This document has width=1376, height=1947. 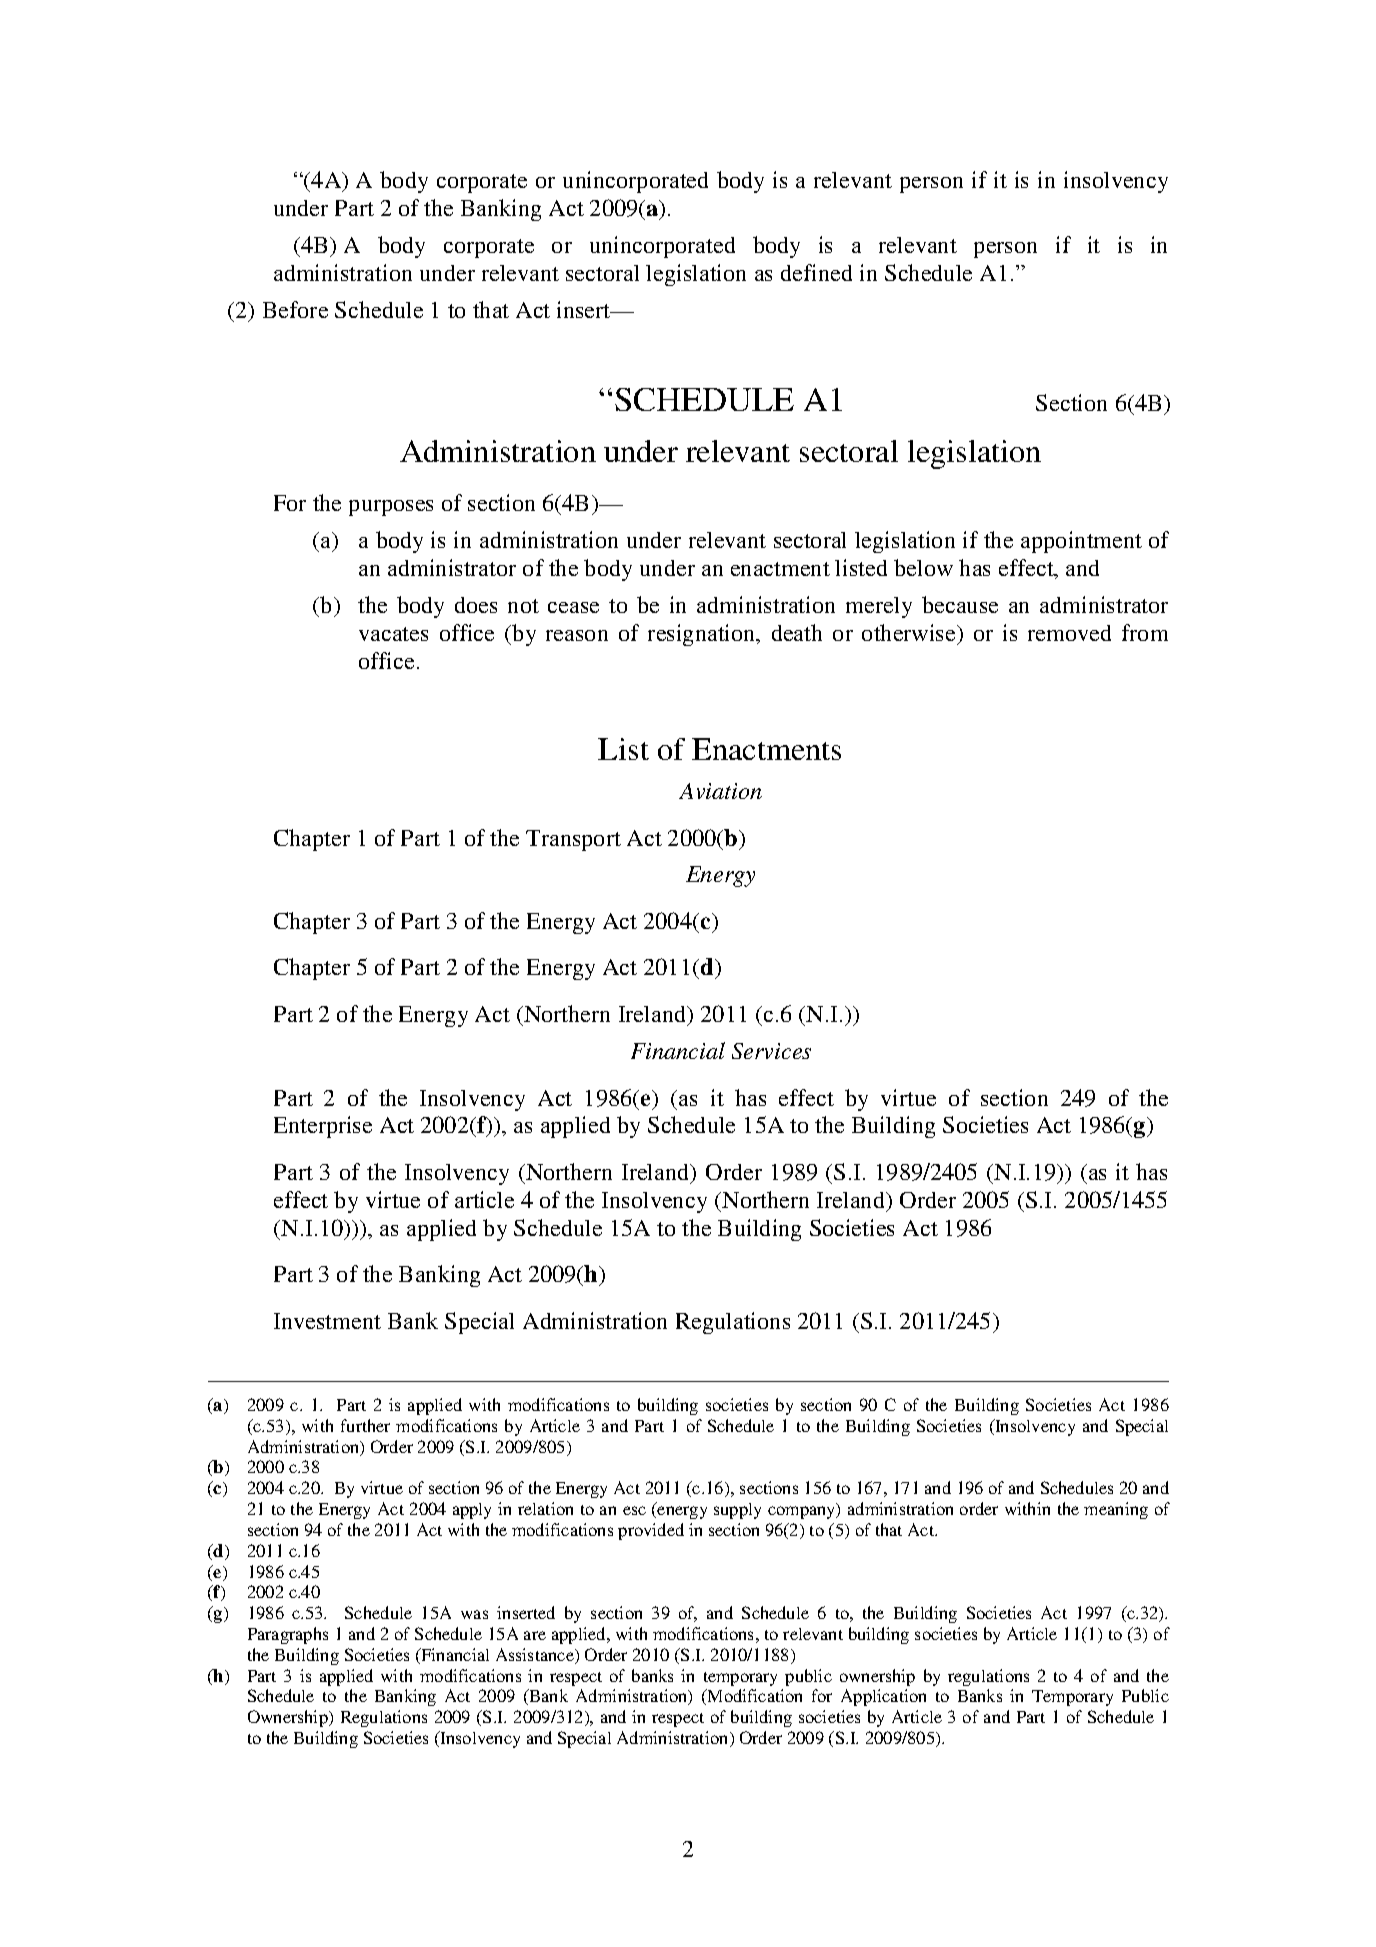 I want to click on Enterprise, so click(x=323, y=1127).
